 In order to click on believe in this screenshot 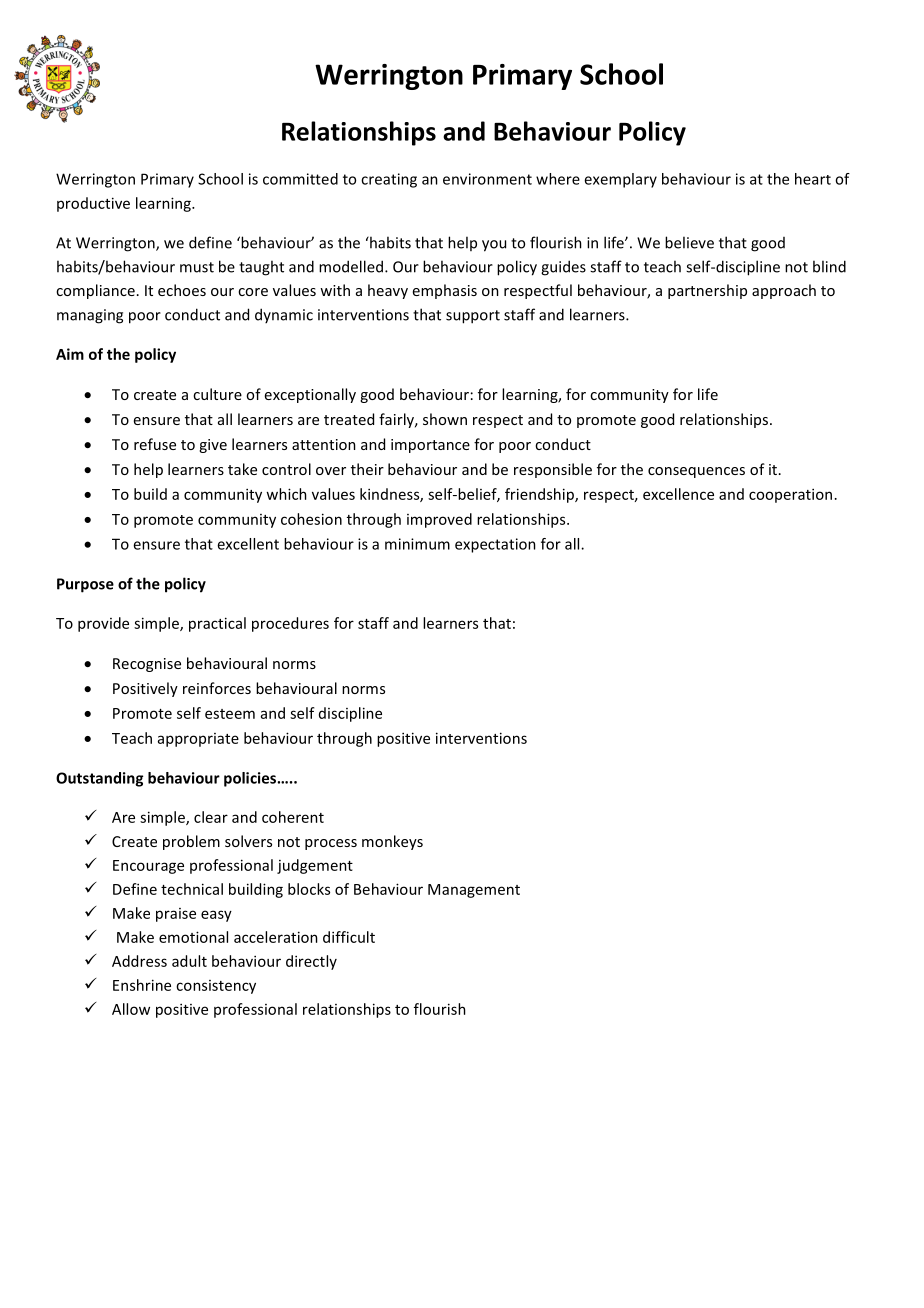, I will do `click(689, 242)`.
